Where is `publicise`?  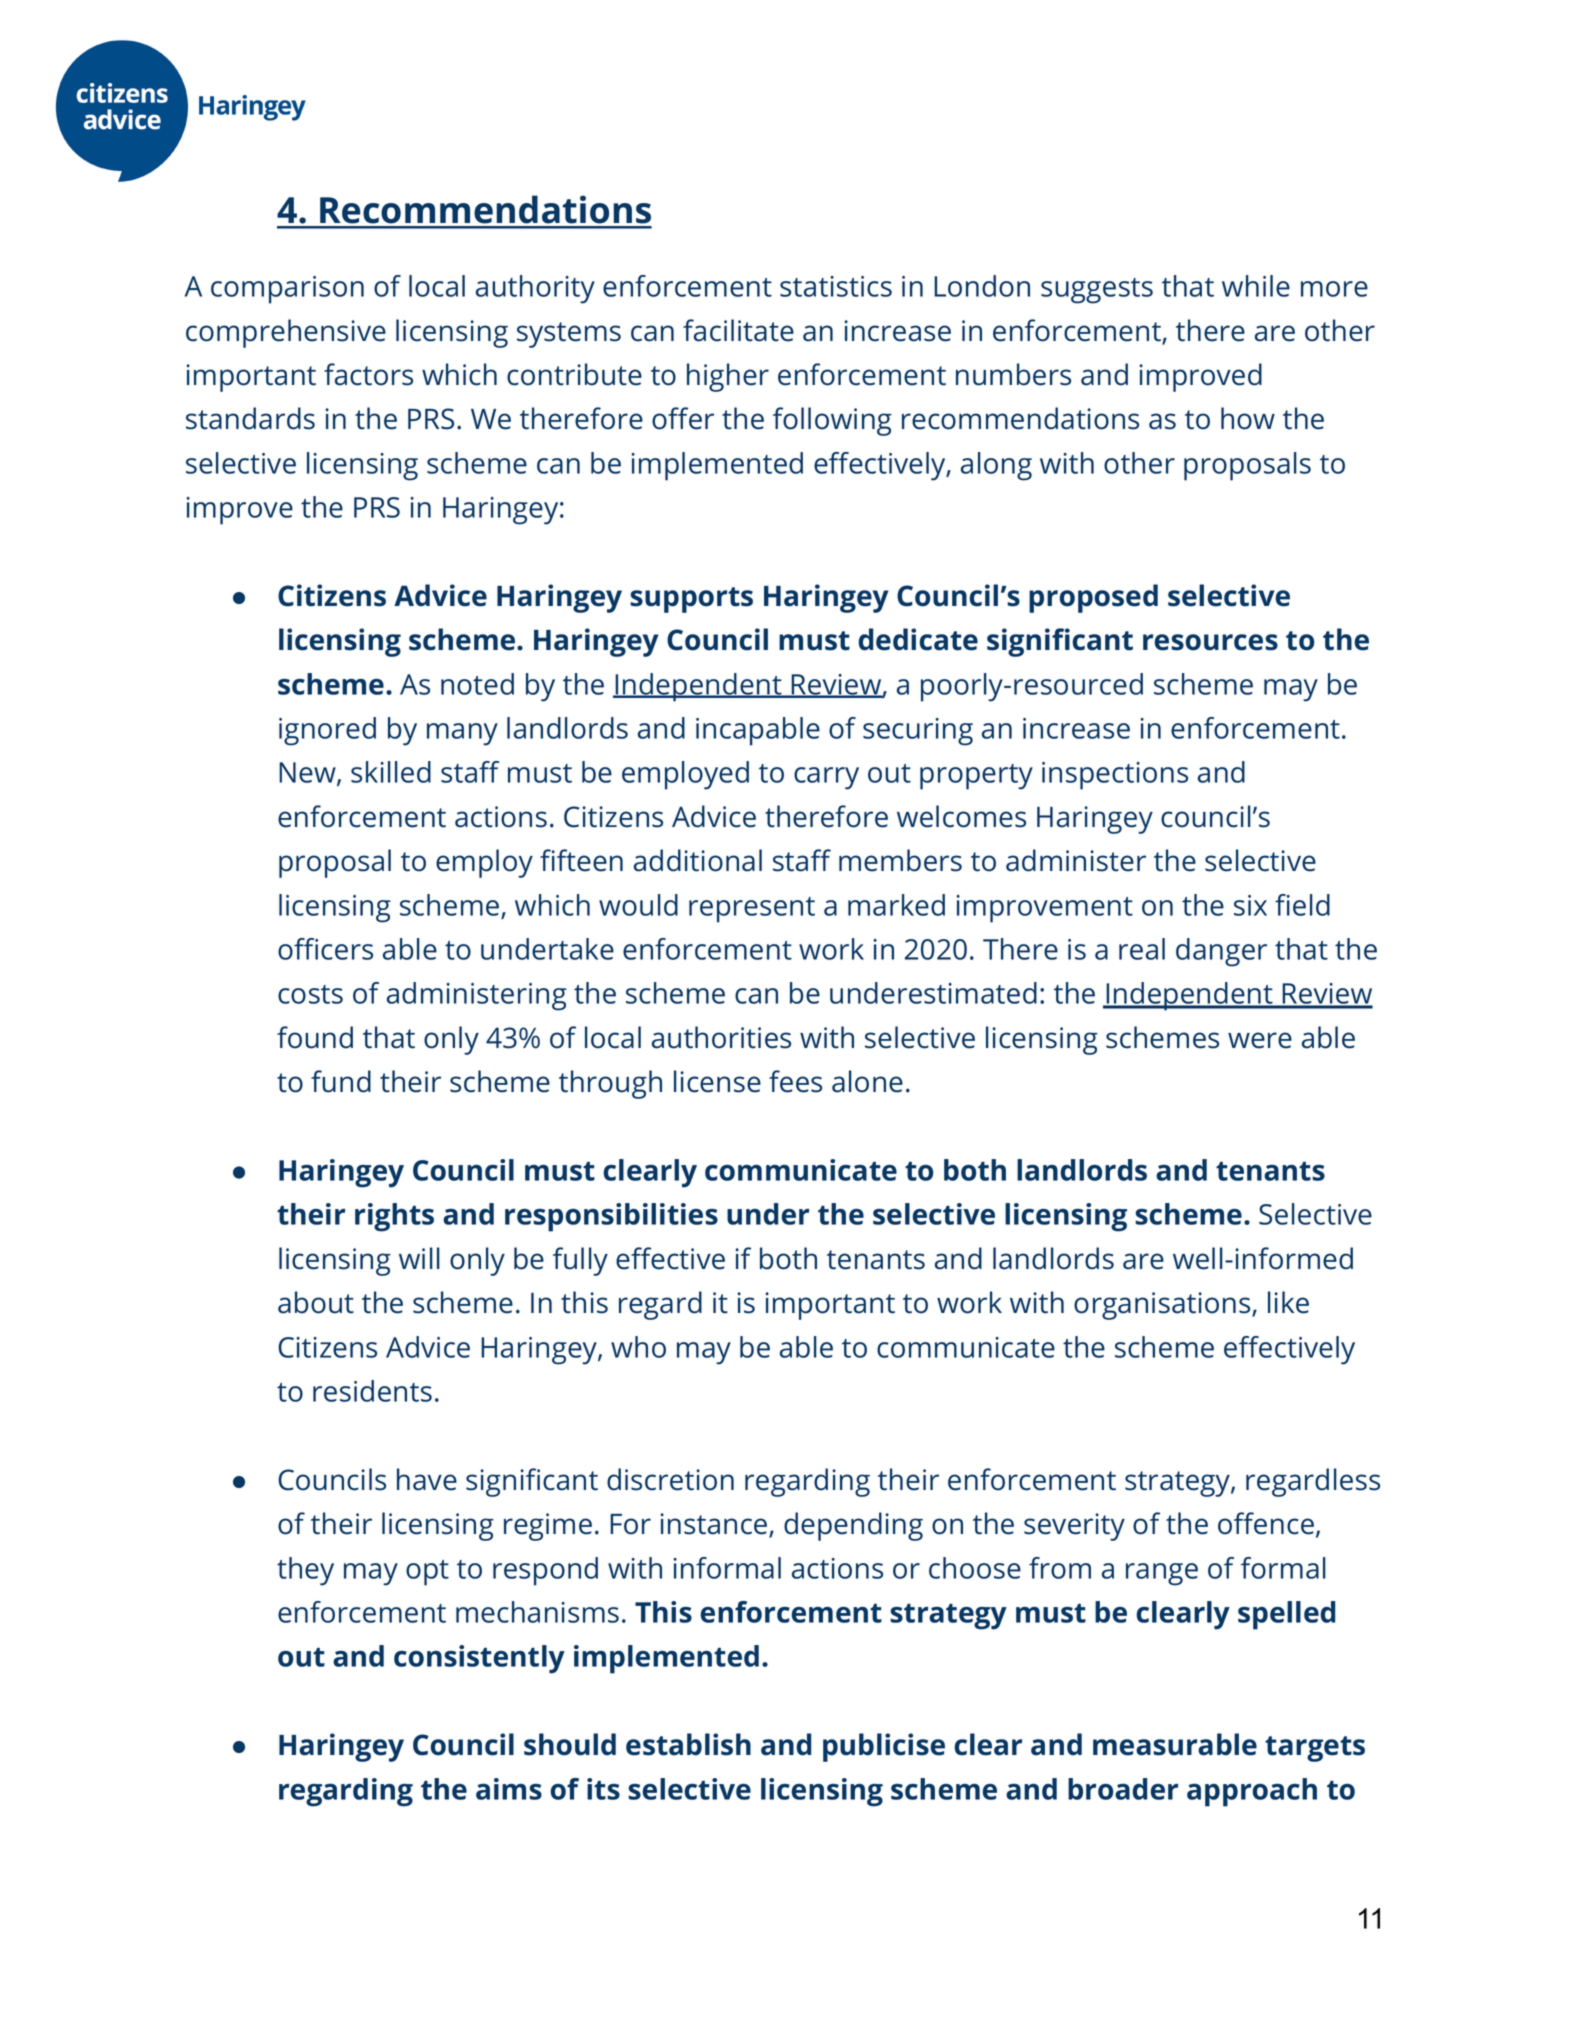
publicise is located at coordinates (884, 1747).
